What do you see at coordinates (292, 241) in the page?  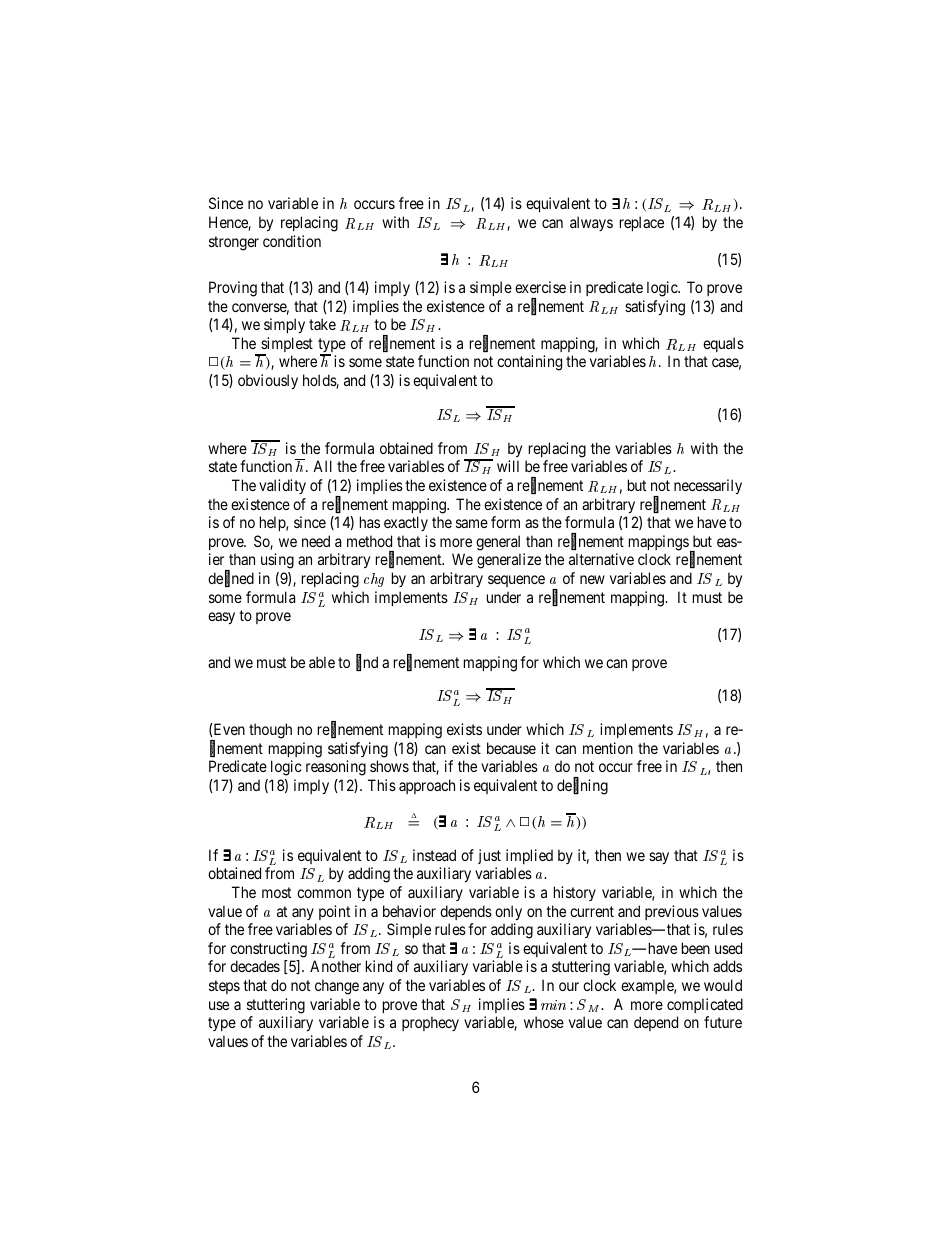 I see `condition` at bounding box center [292, 241].
